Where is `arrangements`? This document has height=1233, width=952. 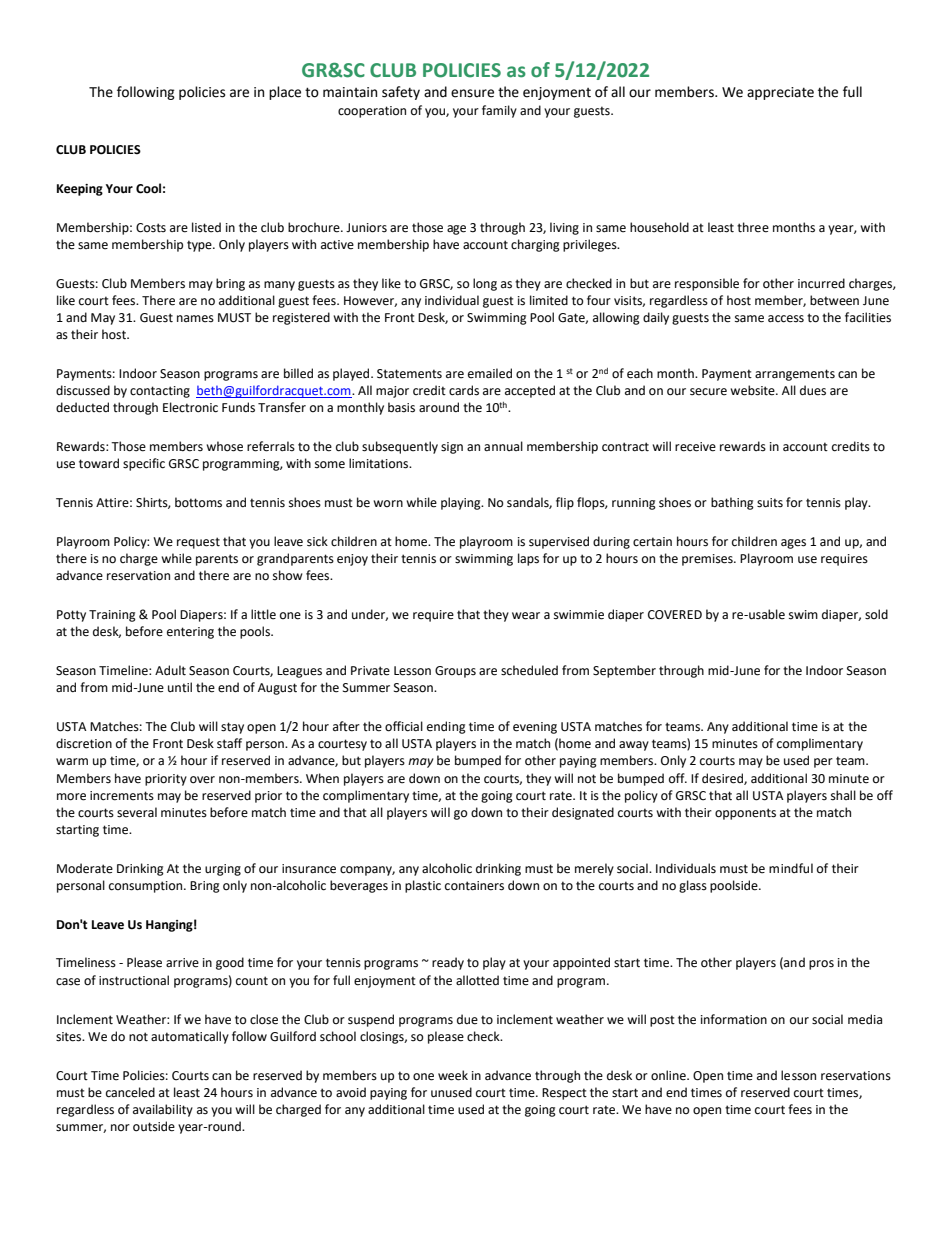 arrangements is located at coordinates (795, 375).
